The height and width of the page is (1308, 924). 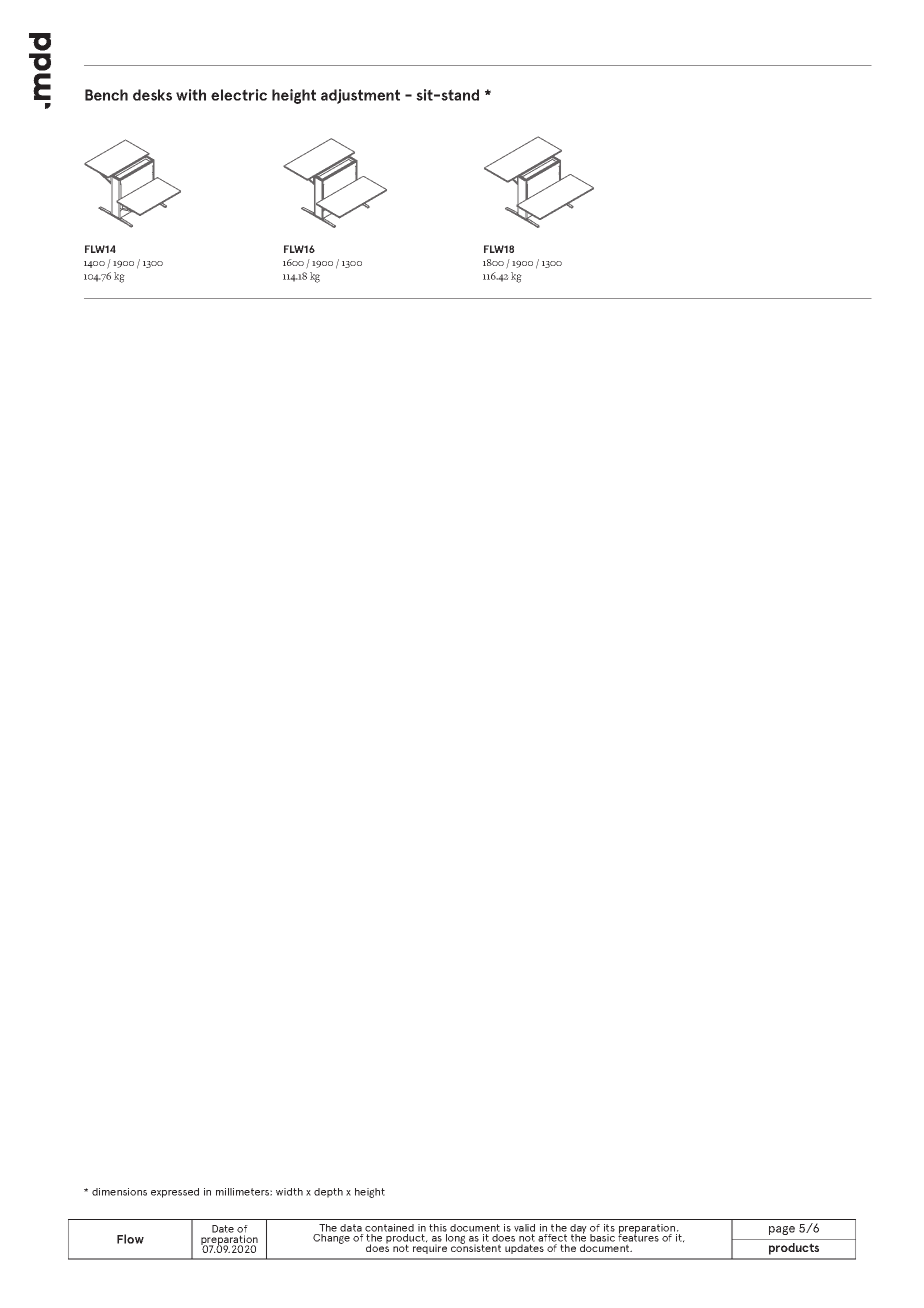 What do you see at coordinates (239, 95) in the page?
I see `electric` at bounding box center [239, 95].
